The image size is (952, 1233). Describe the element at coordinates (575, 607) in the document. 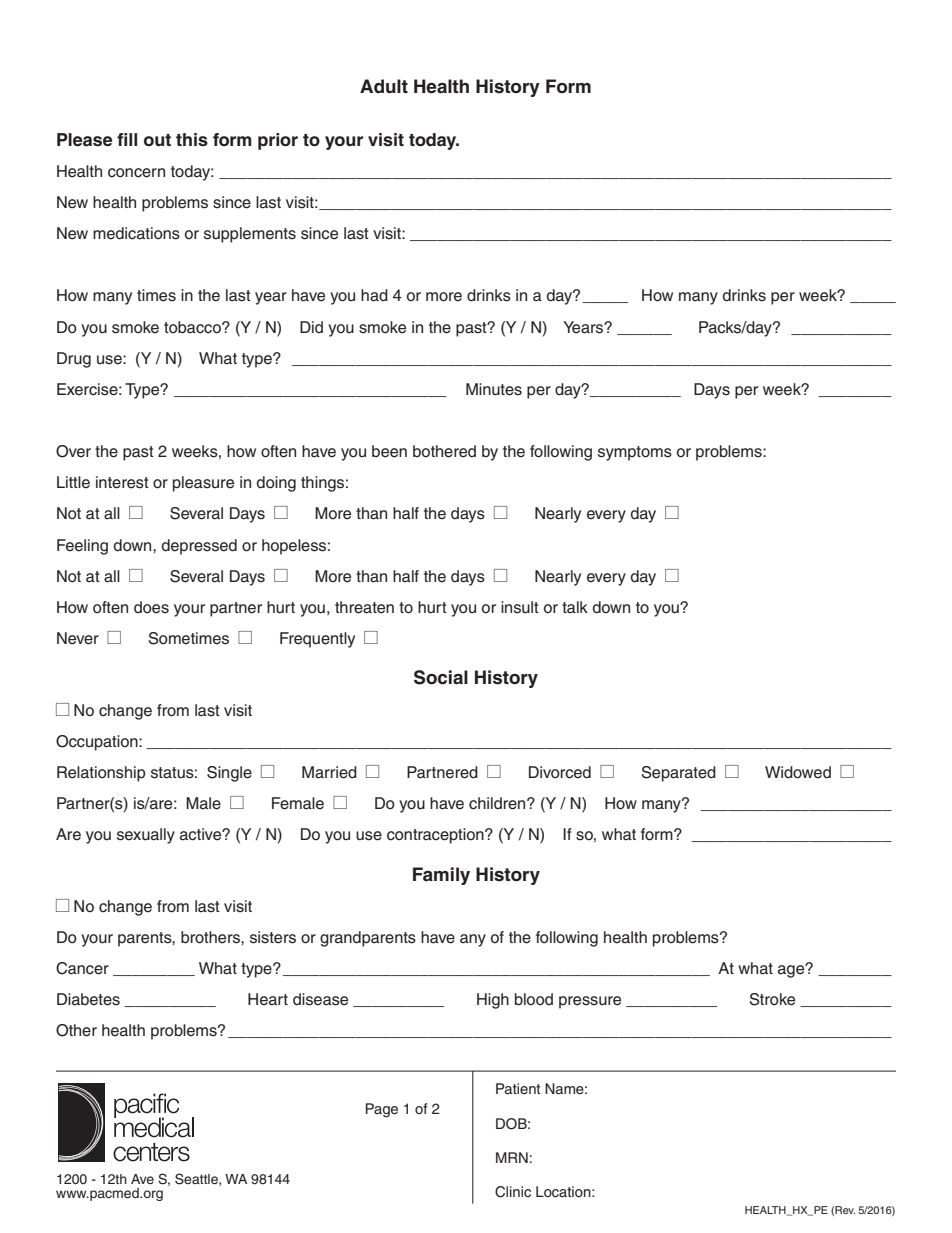

I see `talk` at that location.
